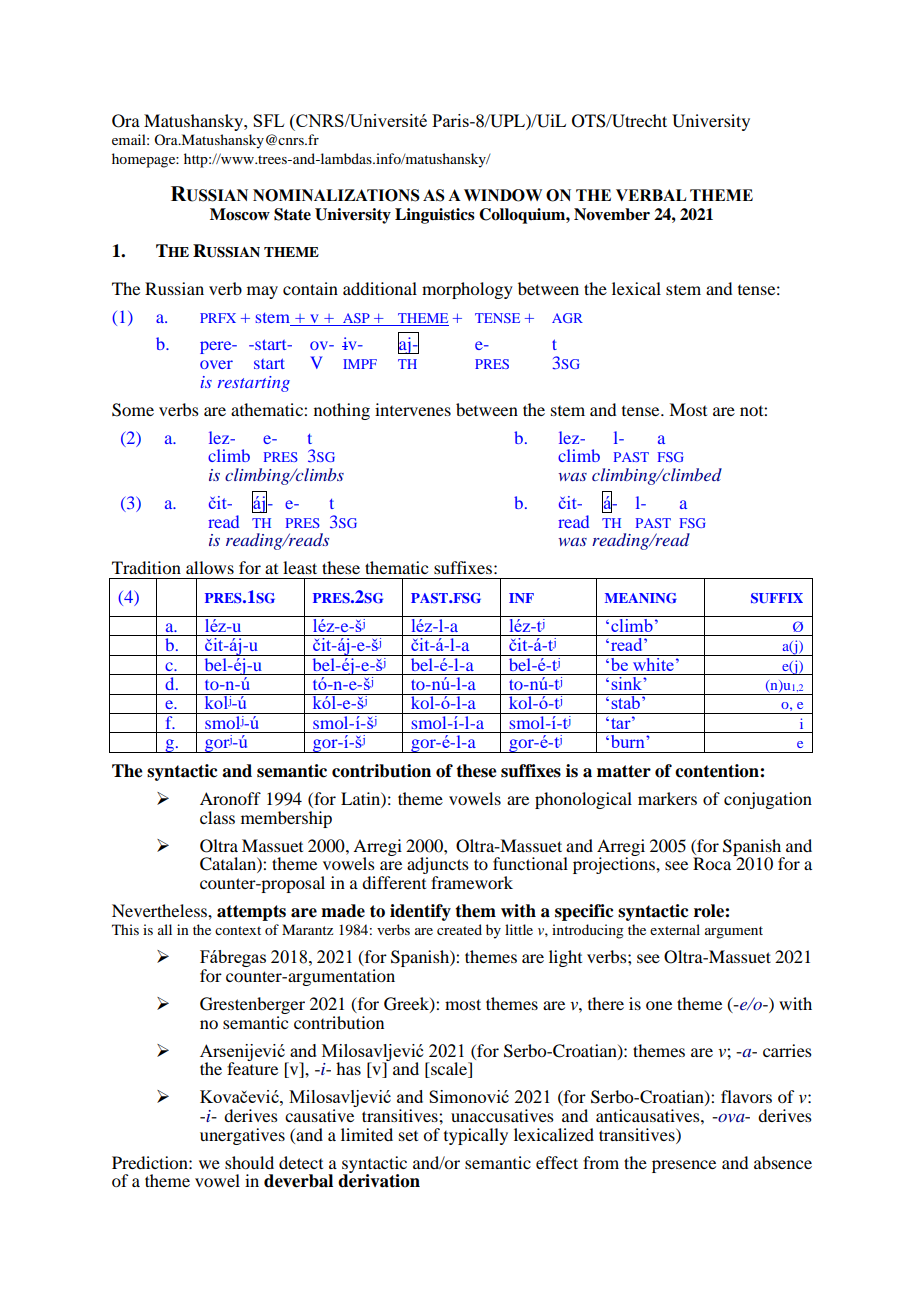 This document has width=924, height=1308. What do you see at coordinates (783, 1162) in the document?
I see `absence` at bounding box center [783, 1162].
